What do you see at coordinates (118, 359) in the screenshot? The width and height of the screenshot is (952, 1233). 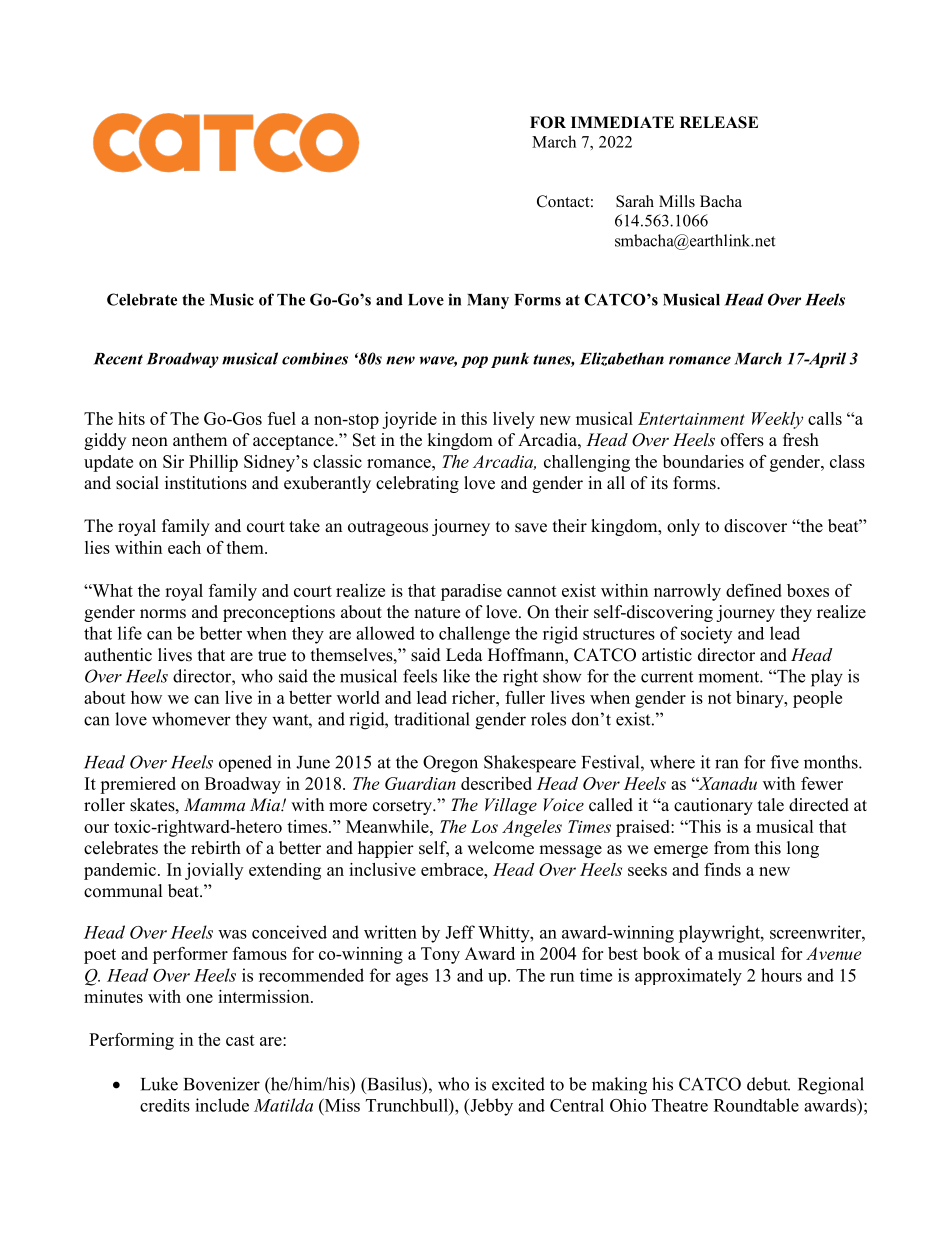 I see `Recent` at bounding box center [118, 359].
